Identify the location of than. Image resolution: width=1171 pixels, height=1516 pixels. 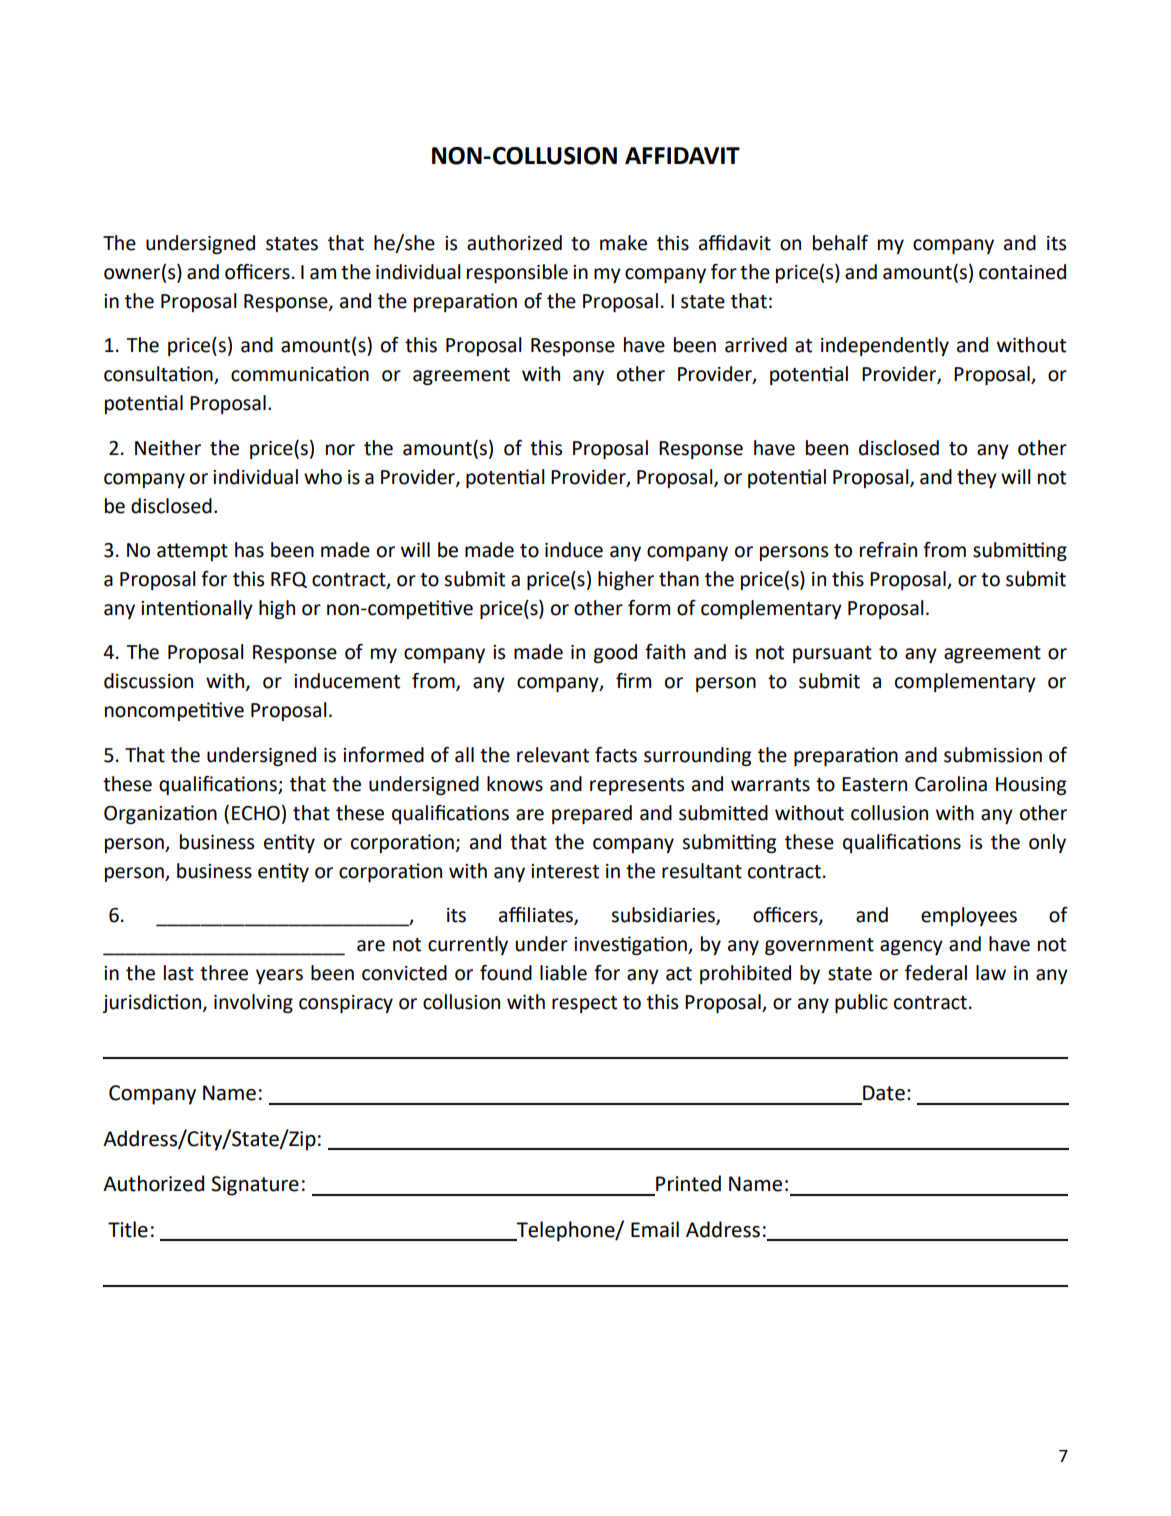
(679, 579).
